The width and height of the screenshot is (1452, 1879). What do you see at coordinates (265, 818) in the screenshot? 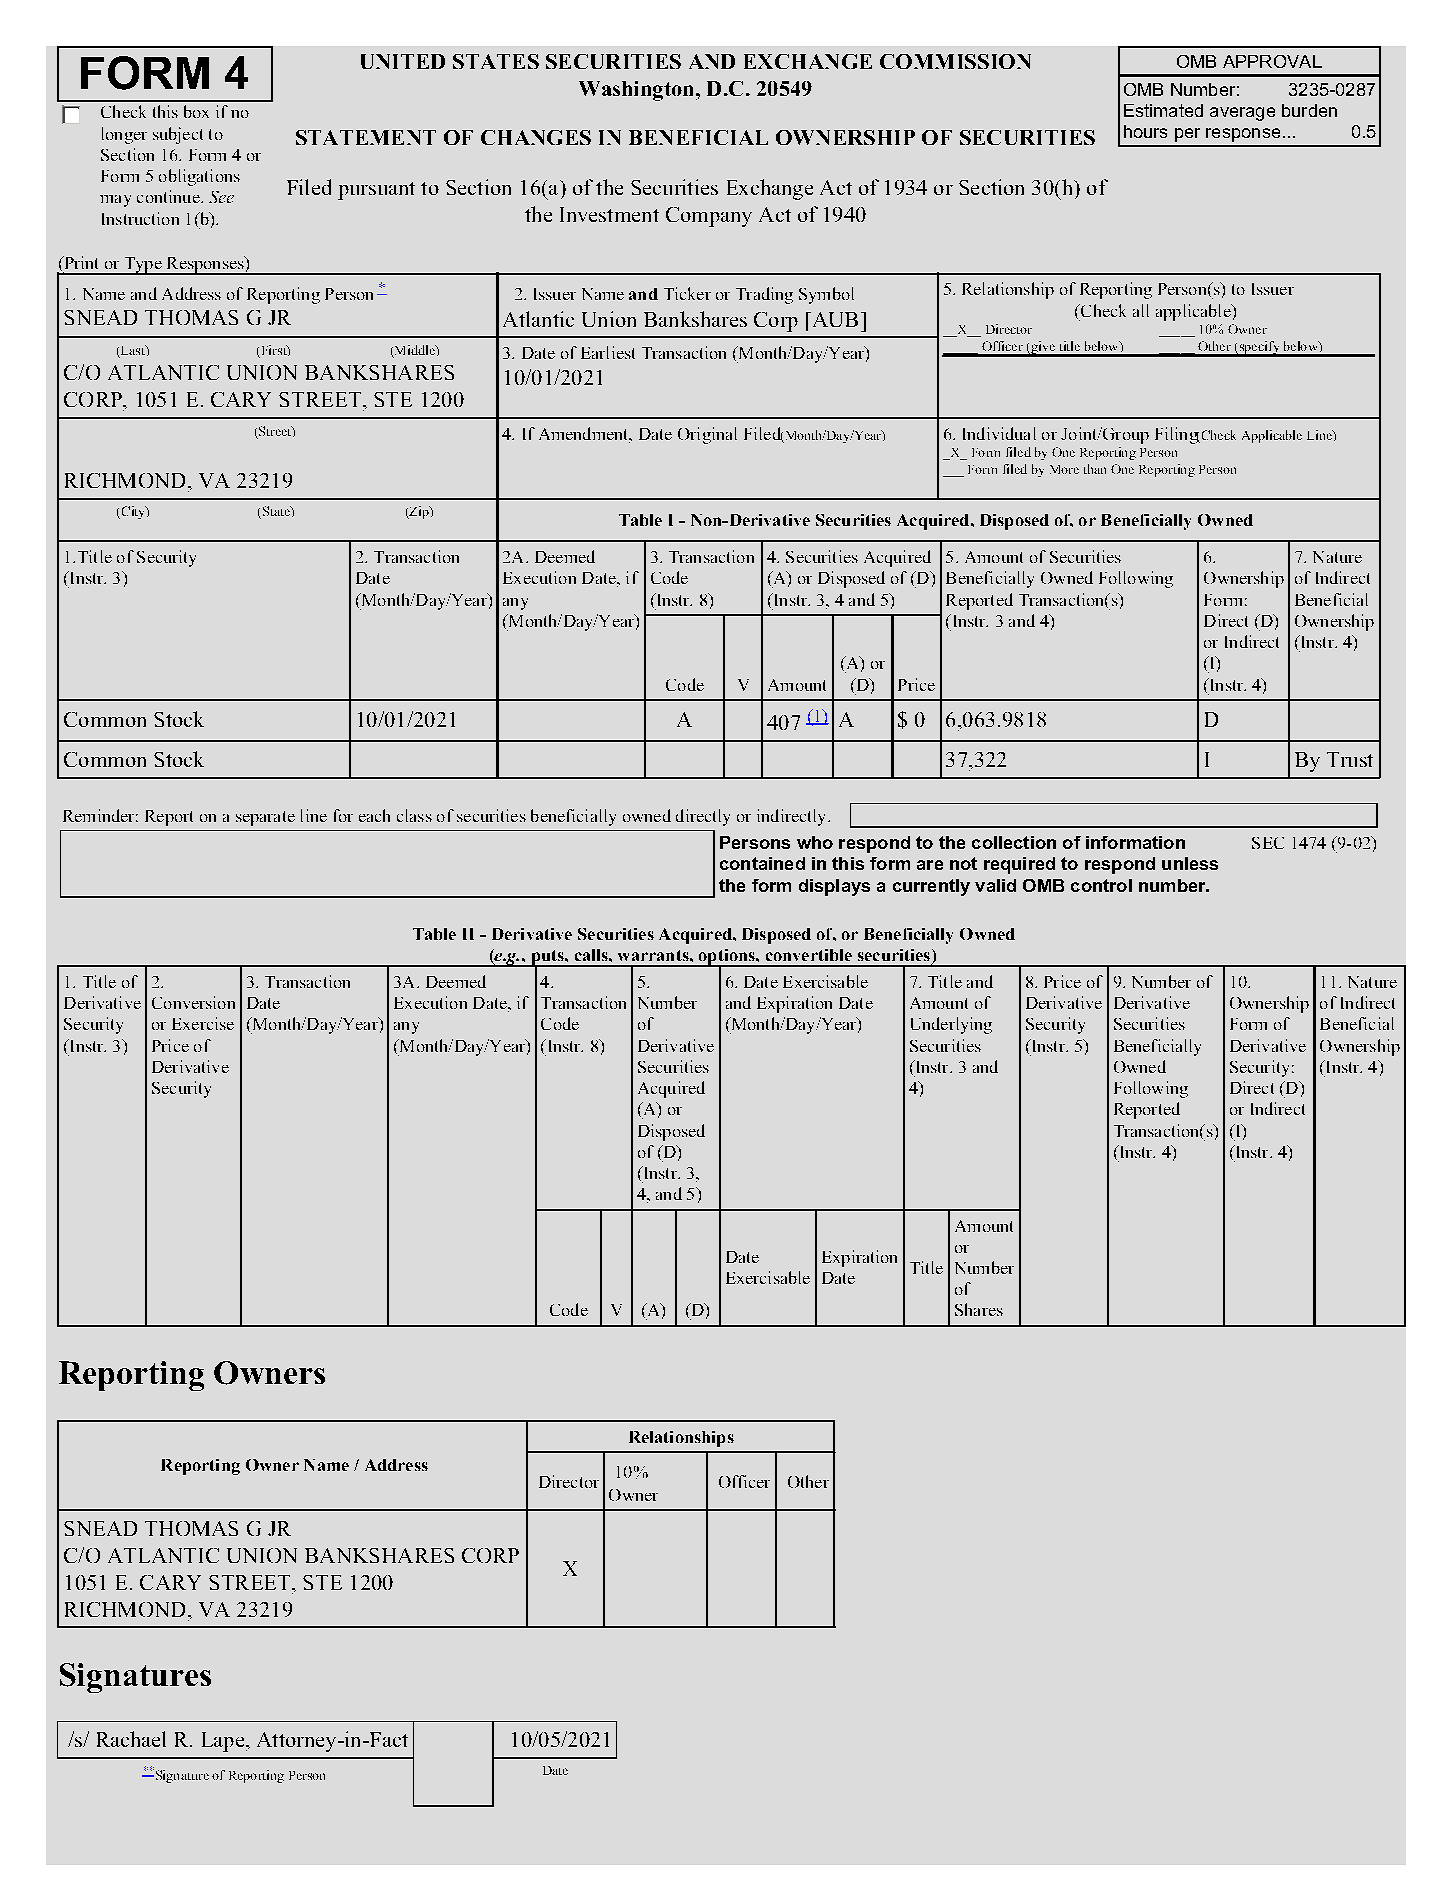
I see `separate` at bounding box center [265, 818].
